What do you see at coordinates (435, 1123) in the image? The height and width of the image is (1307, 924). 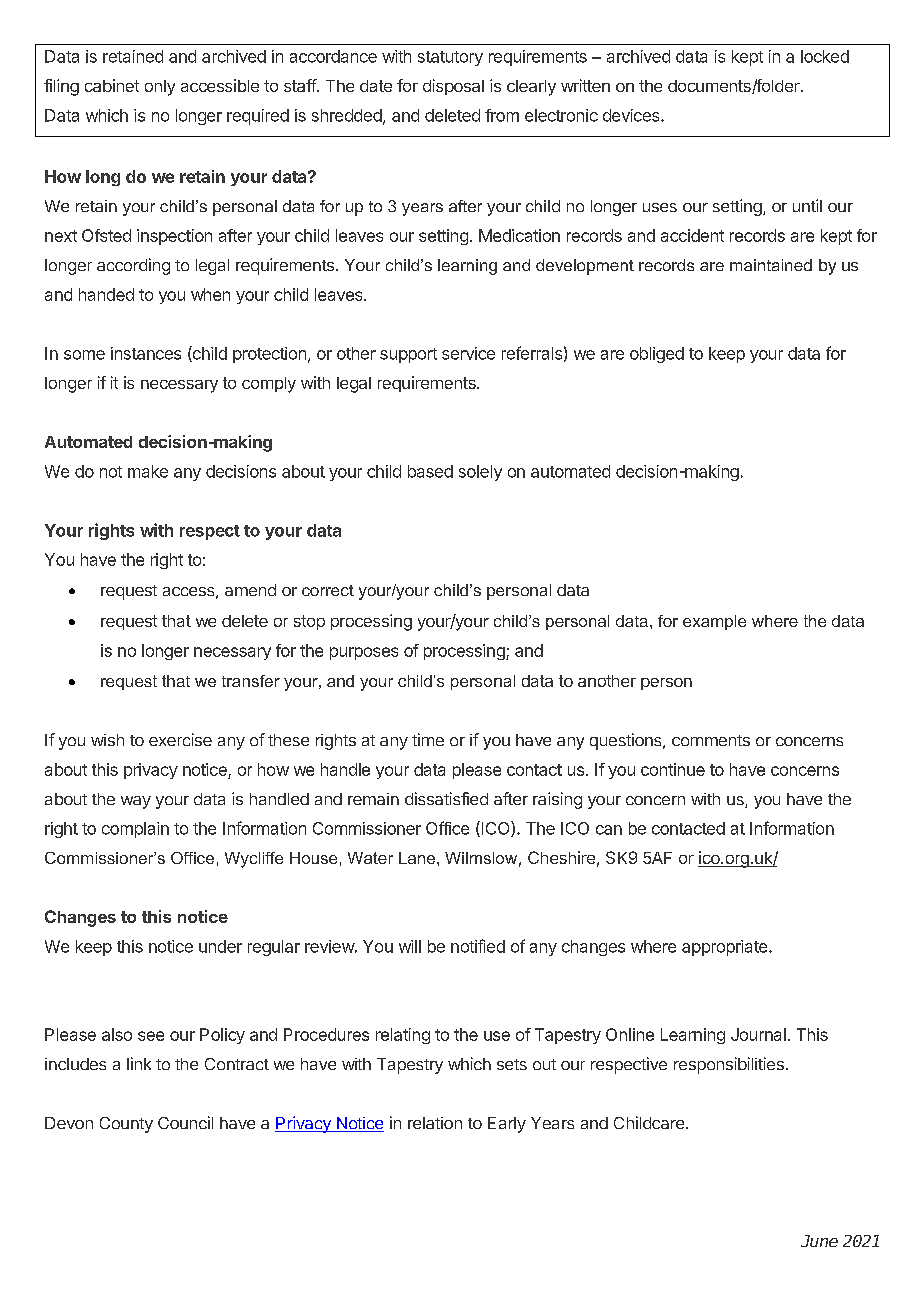 I see `relation` at bounding box center [435, 1123].
